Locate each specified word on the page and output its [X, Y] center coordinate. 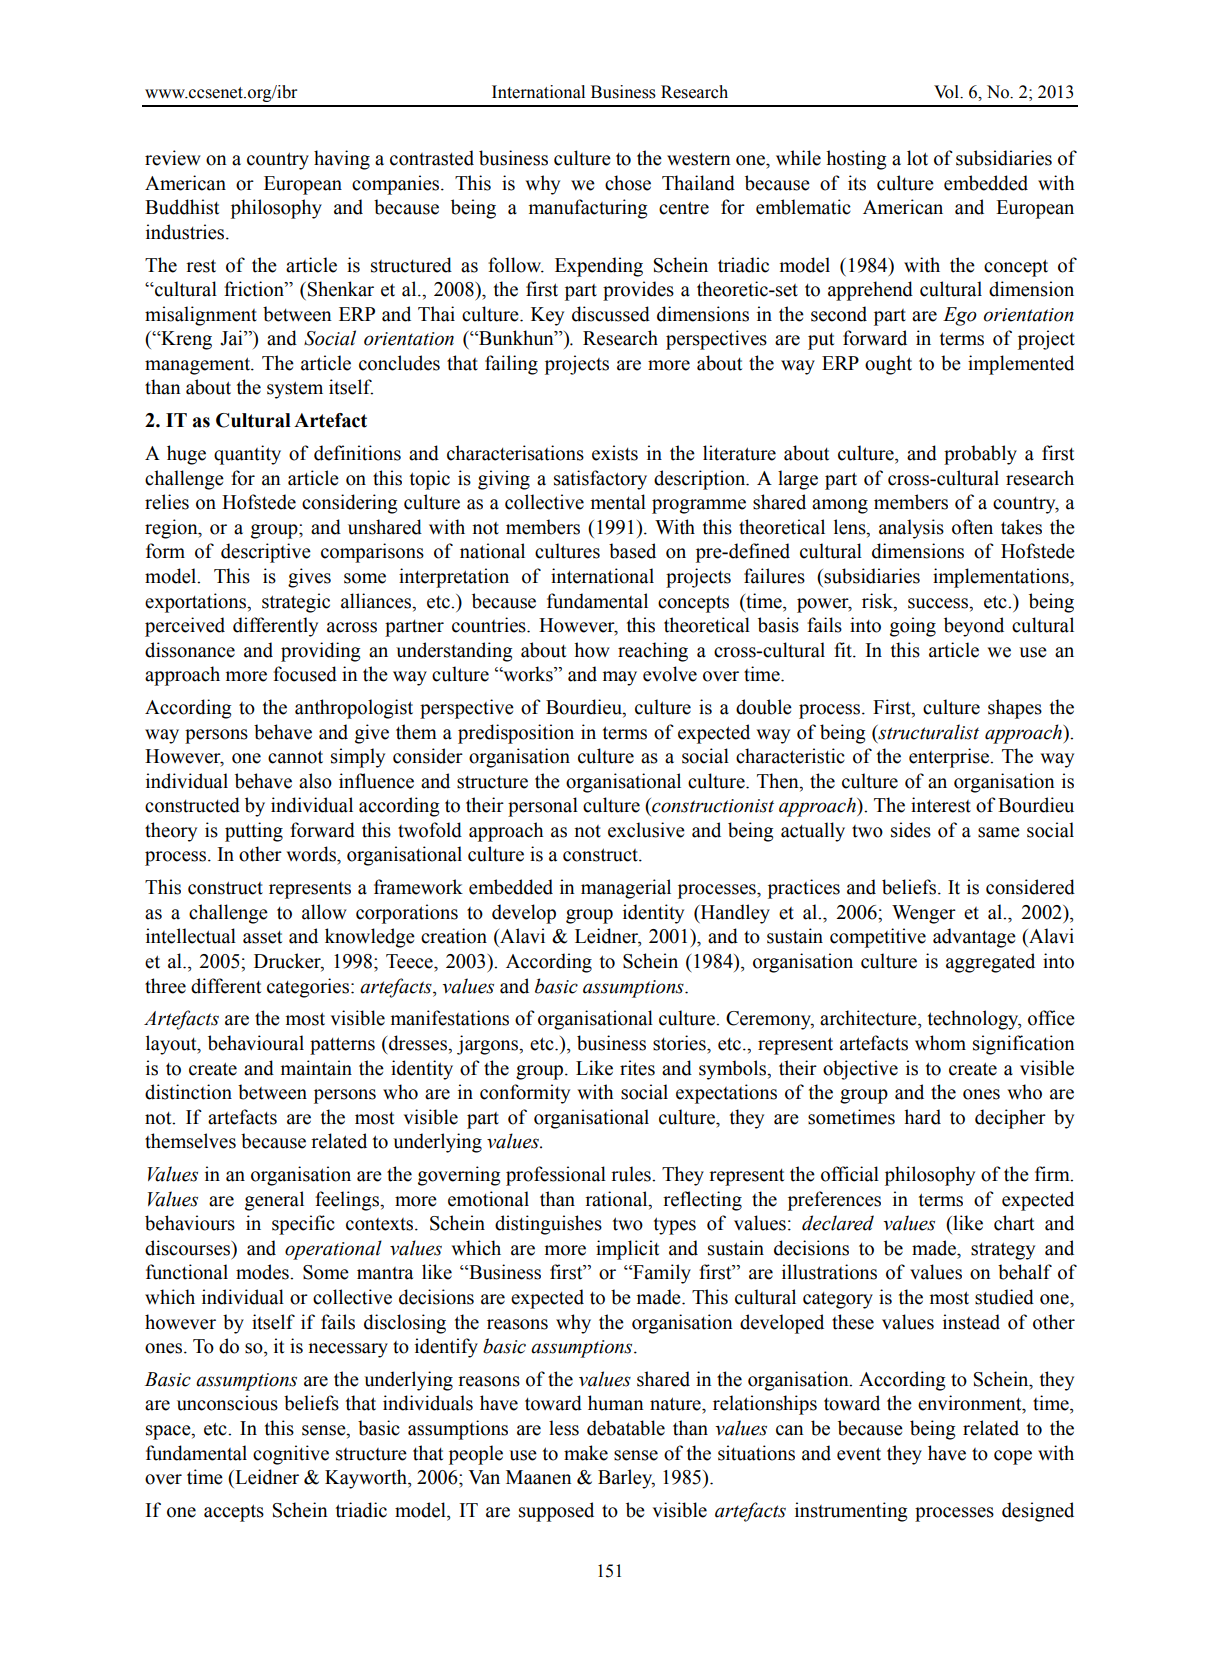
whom [940, 1043]
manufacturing [588, 209]
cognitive [291, 1455]
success [939, 603]
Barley [626, 1479]
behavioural [256, 1043]
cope [1013, 1457]
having [342, 160]
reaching [653, 652]
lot [917, 158]
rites [637, 1068]
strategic [296, 603]
